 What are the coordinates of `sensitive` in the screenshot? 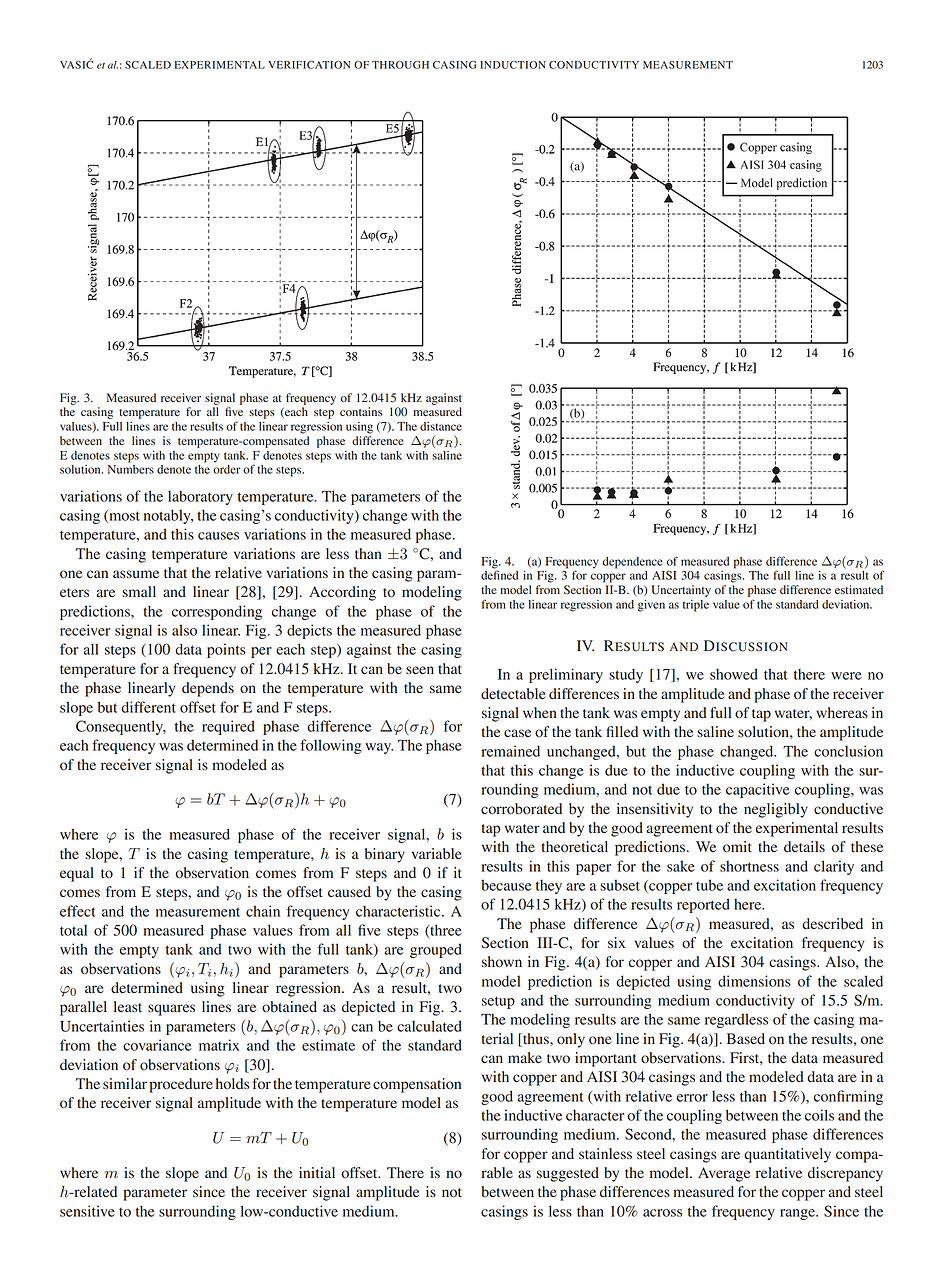 It's located at (87, 1211).
